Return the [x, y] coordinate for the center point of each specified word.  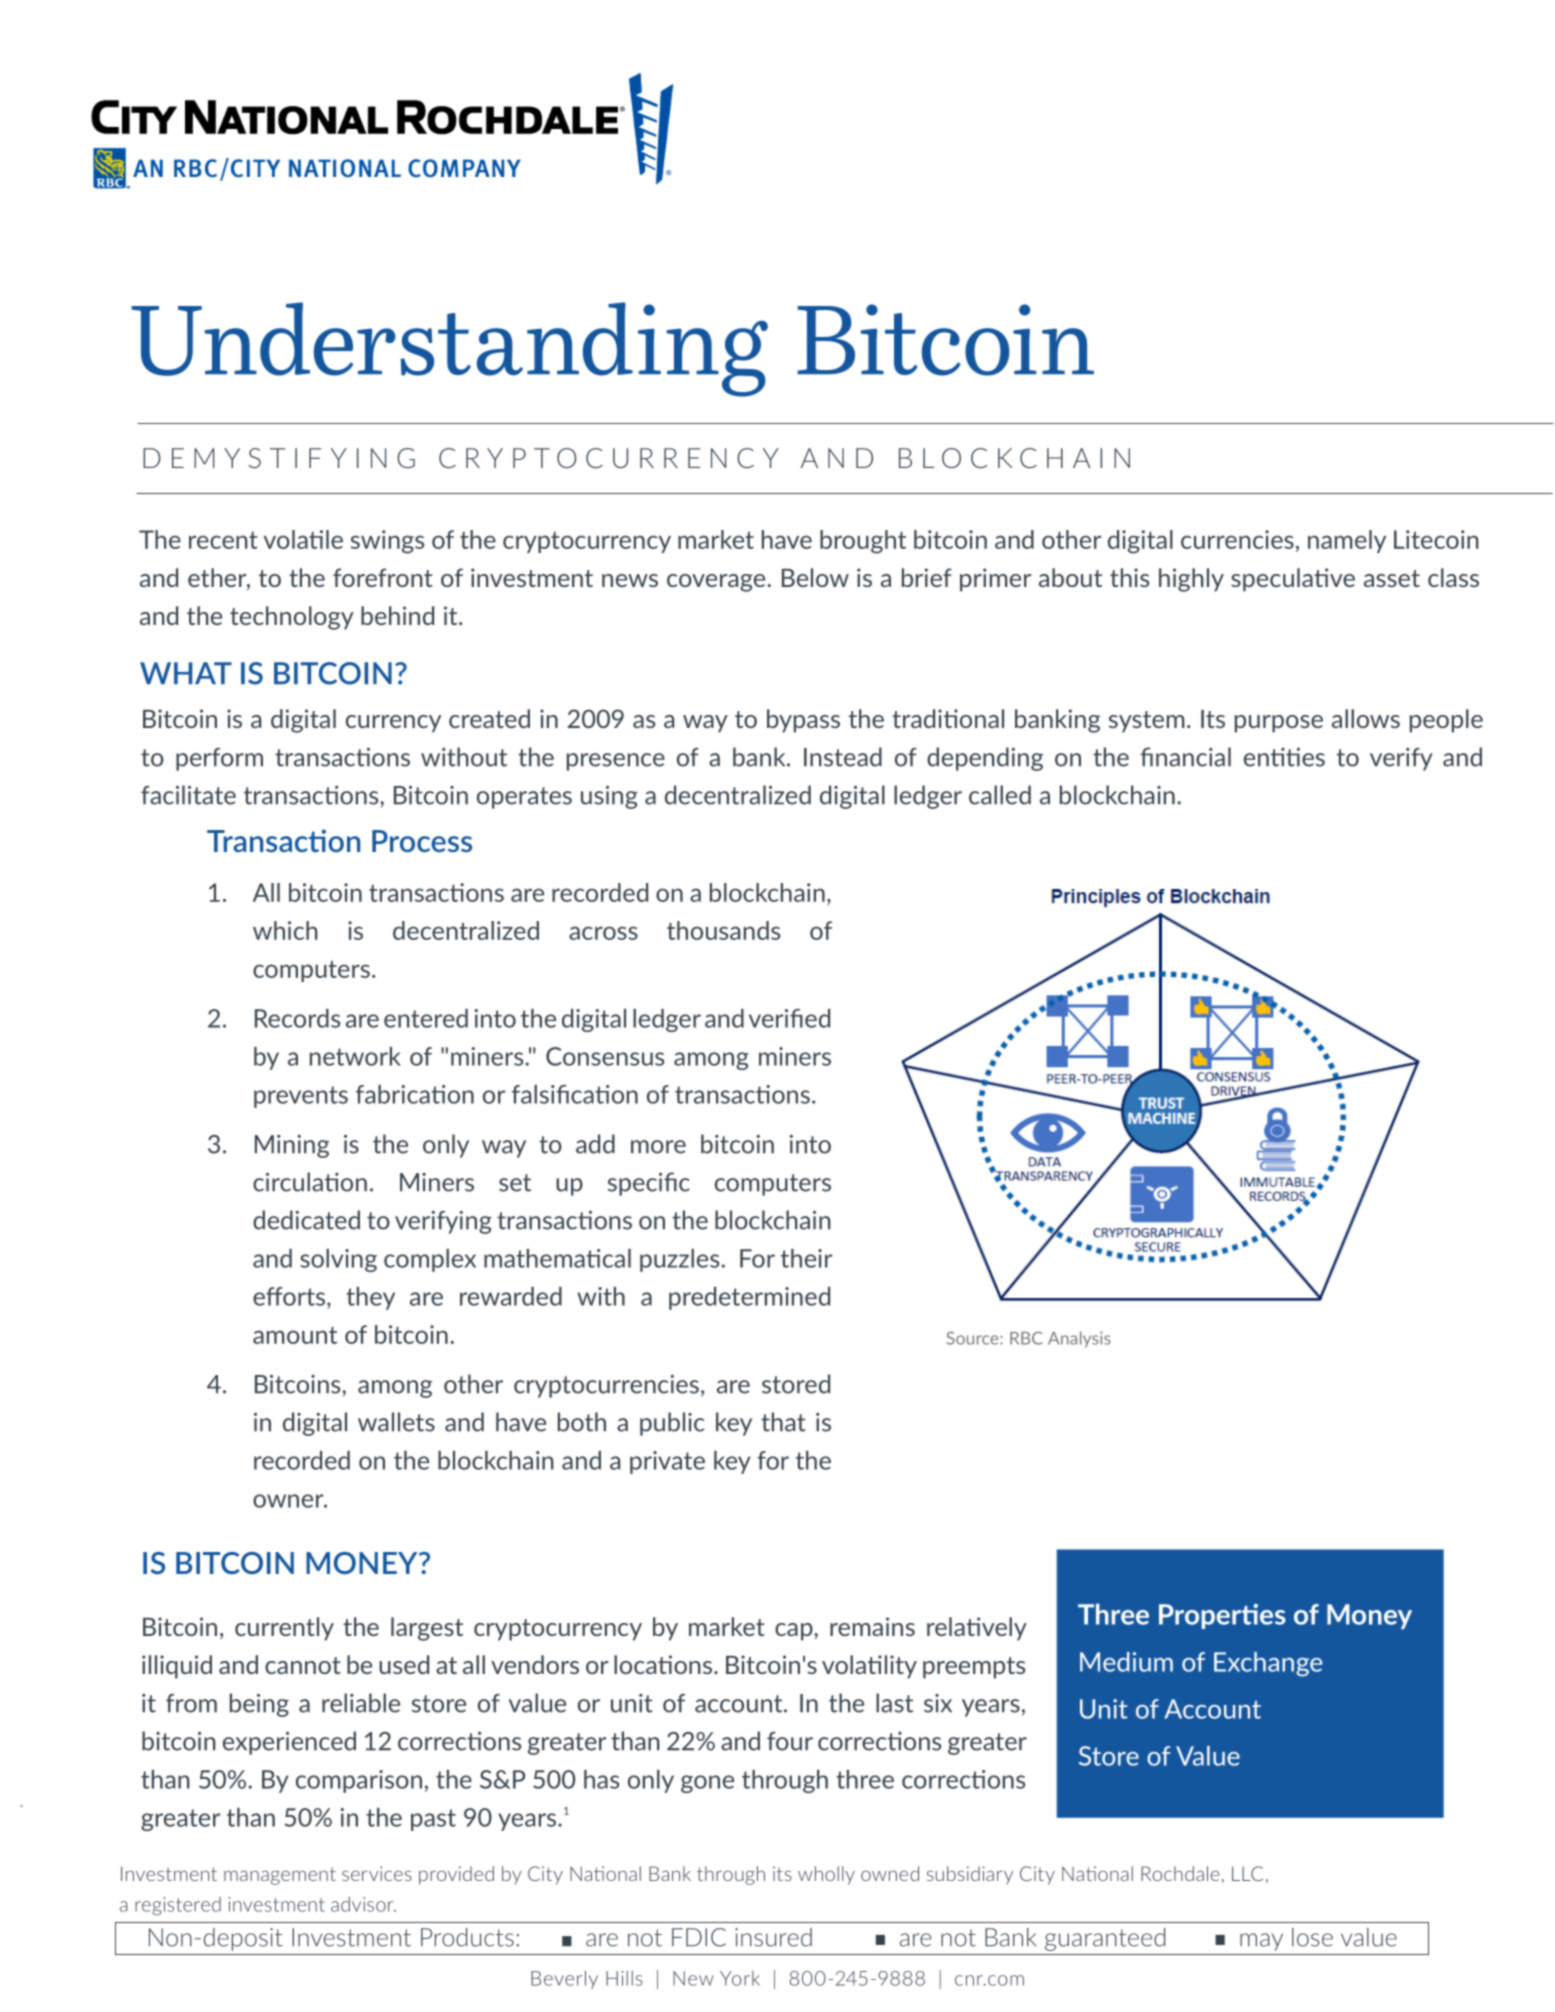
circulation [310, 1182]
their [806, 1258]
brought [863, 542]
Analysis [1079, 1339]
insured [773, 1937]
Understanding [449, 349]
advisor [363, 1904]
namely [1347, 541]
